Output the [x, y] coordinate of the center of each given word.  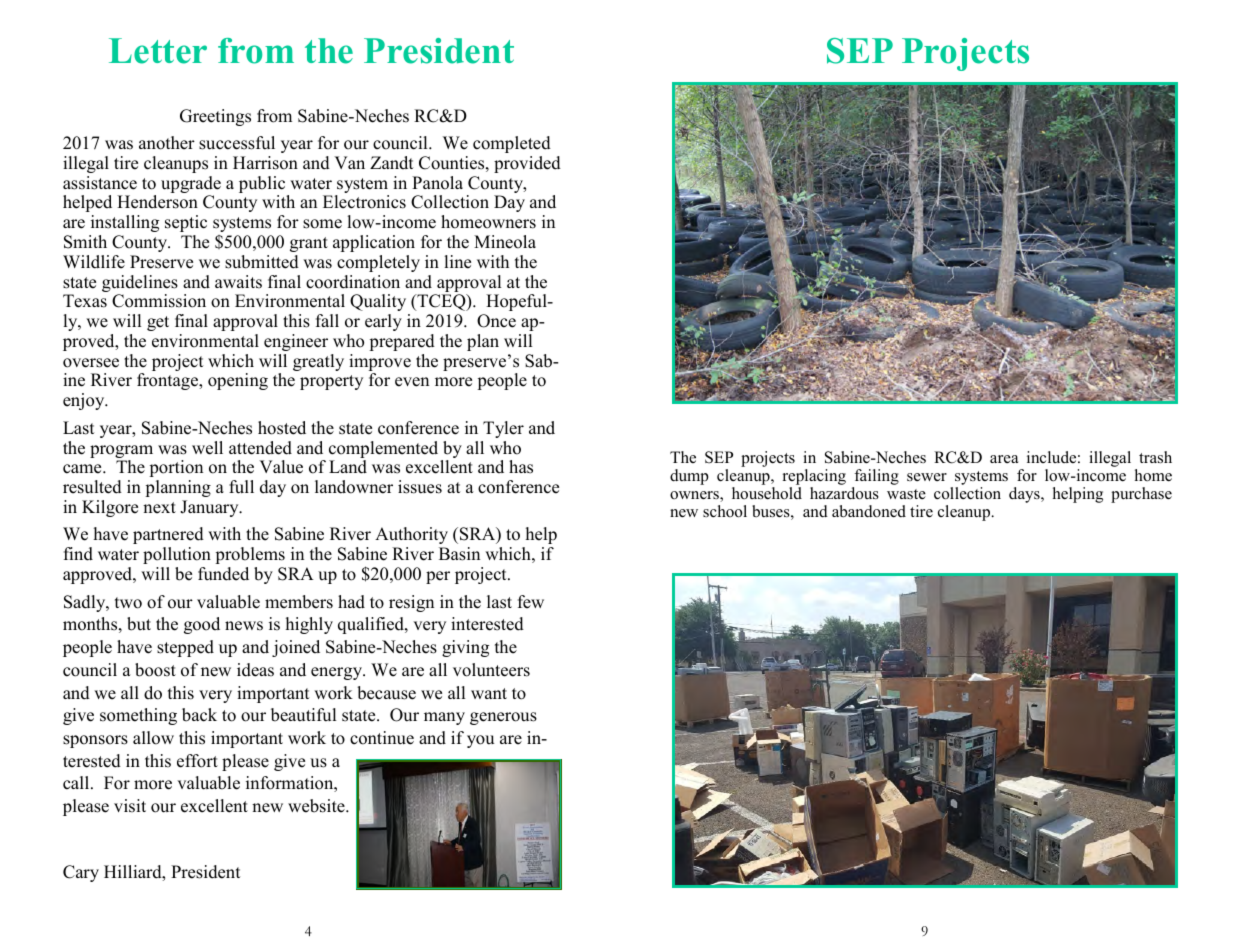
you [480, 741]
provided [527, 164]
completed [512, 144]
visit [130, 806]
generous [503, 718]
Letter [158, 51]
